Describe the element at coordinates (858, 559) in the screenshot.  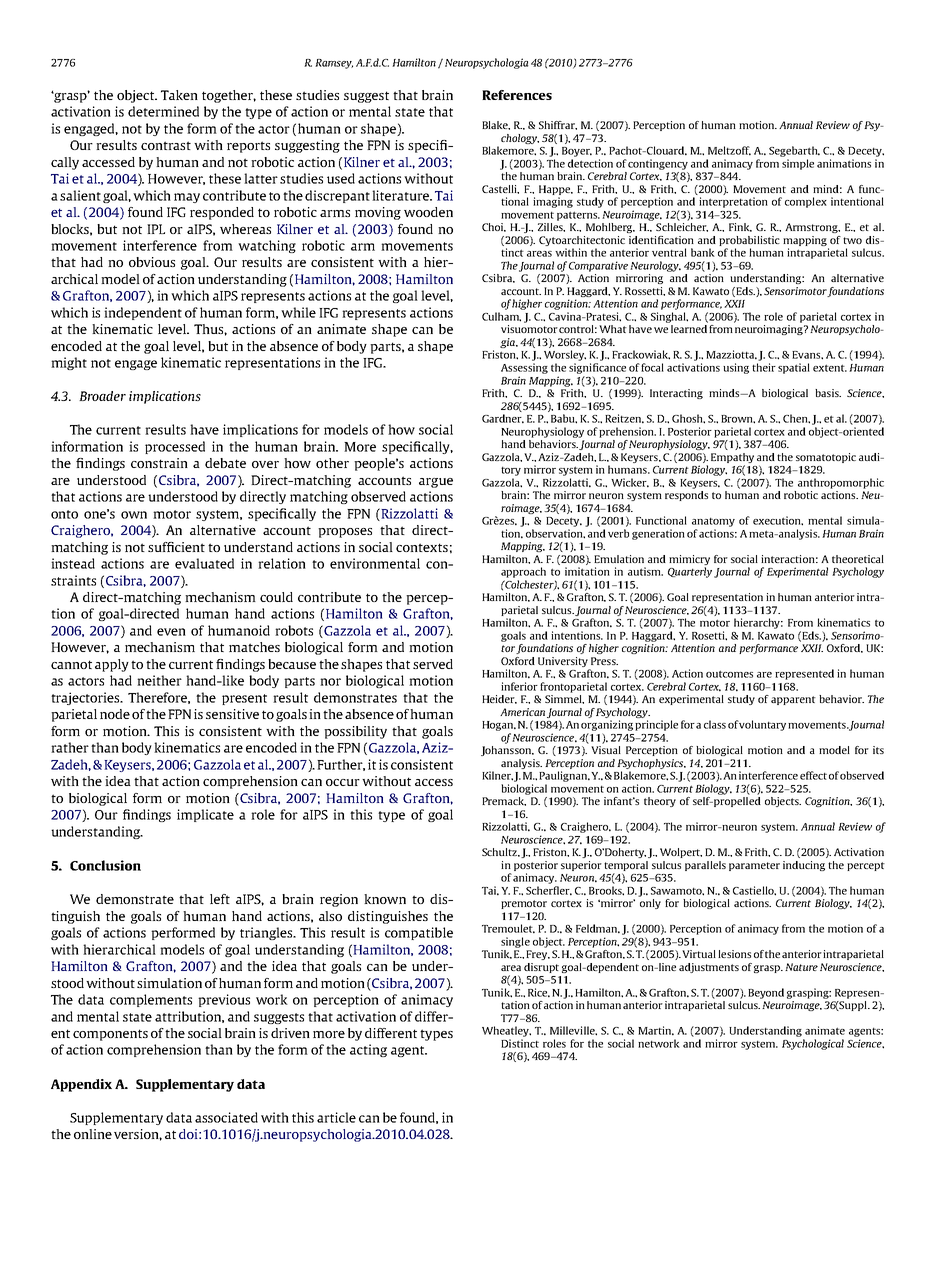
I see `theoretical` at that location.
